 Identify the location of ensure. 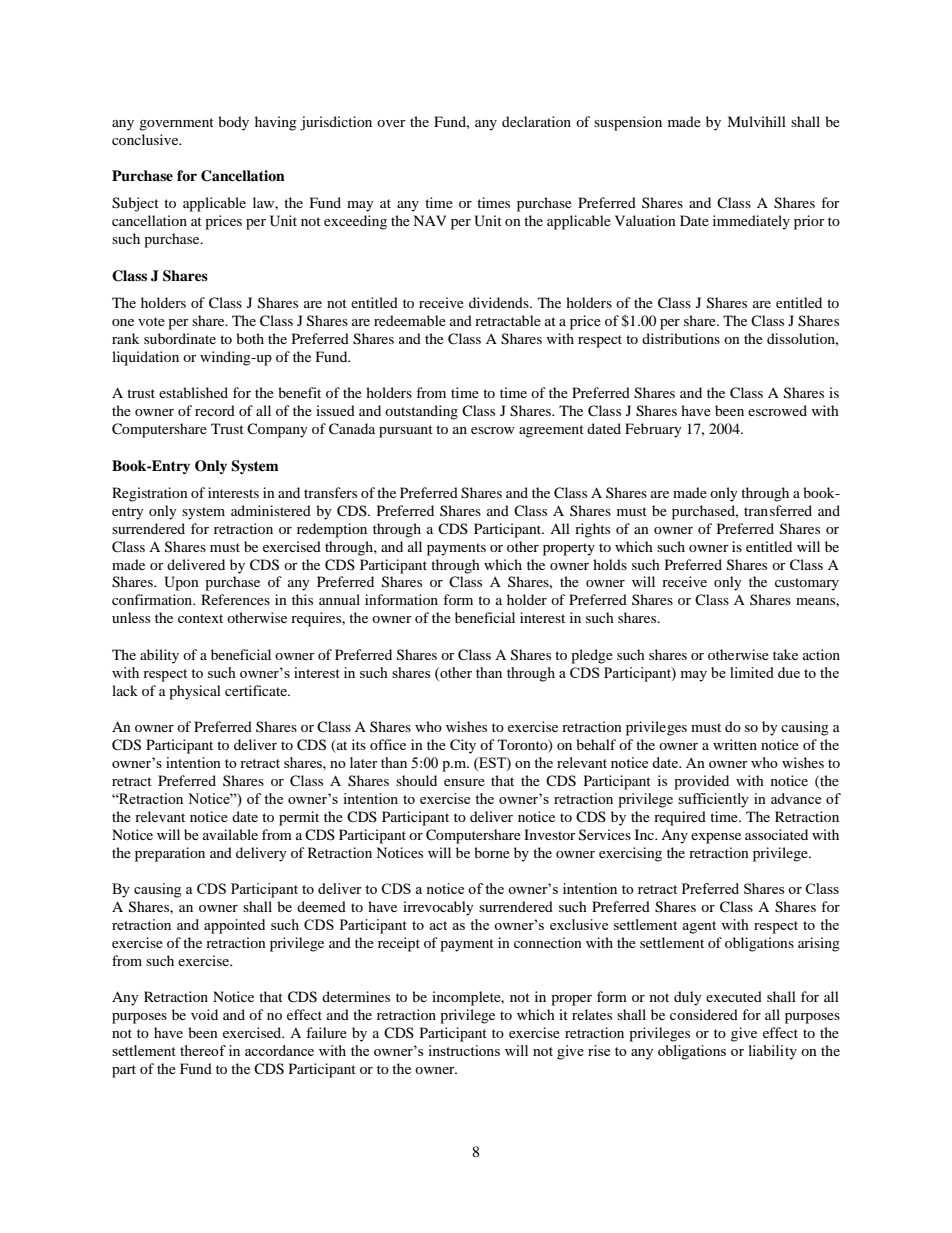
(464, 782).
